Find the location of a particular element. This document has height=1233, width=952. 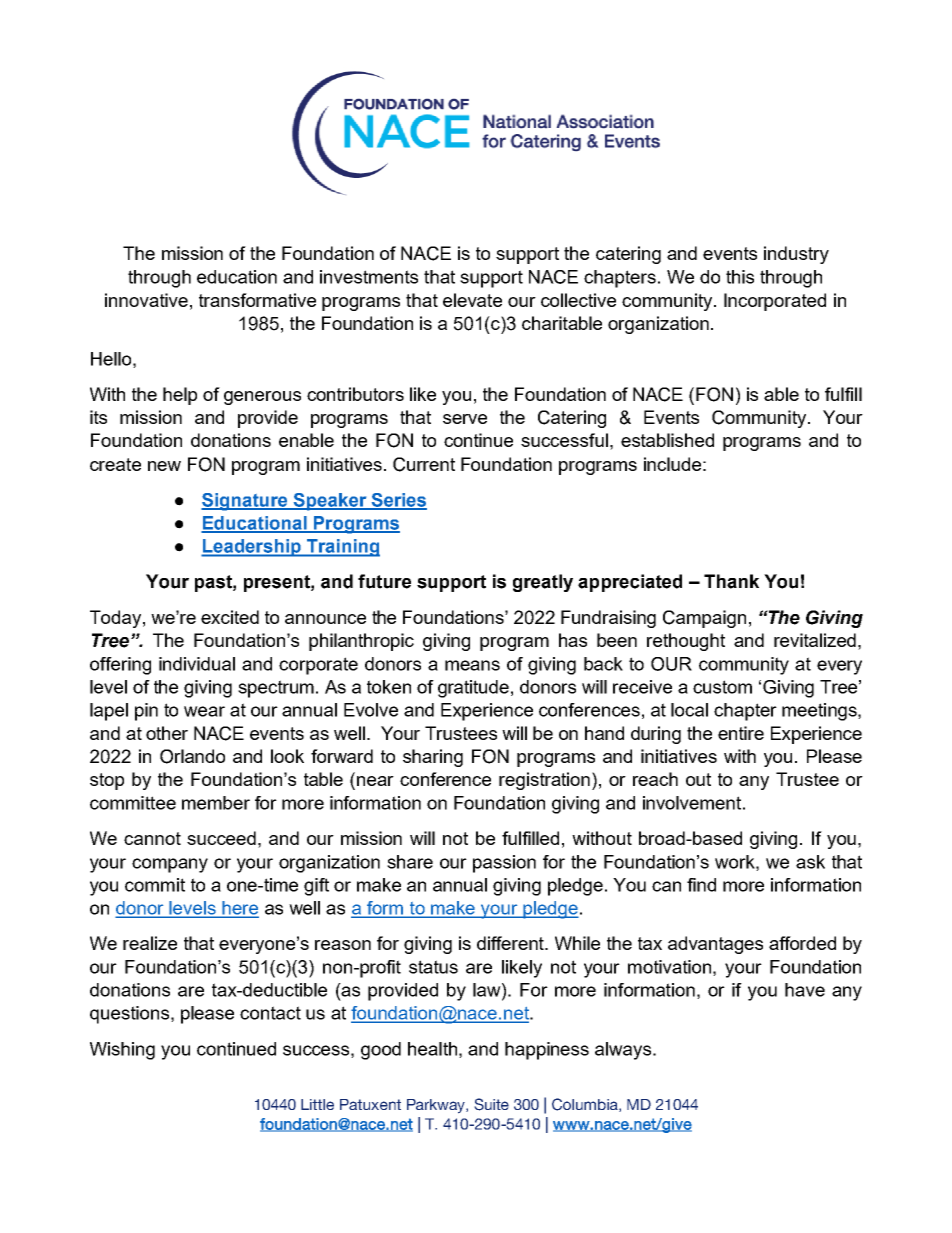

reach is located at coordinates (655, 779).
